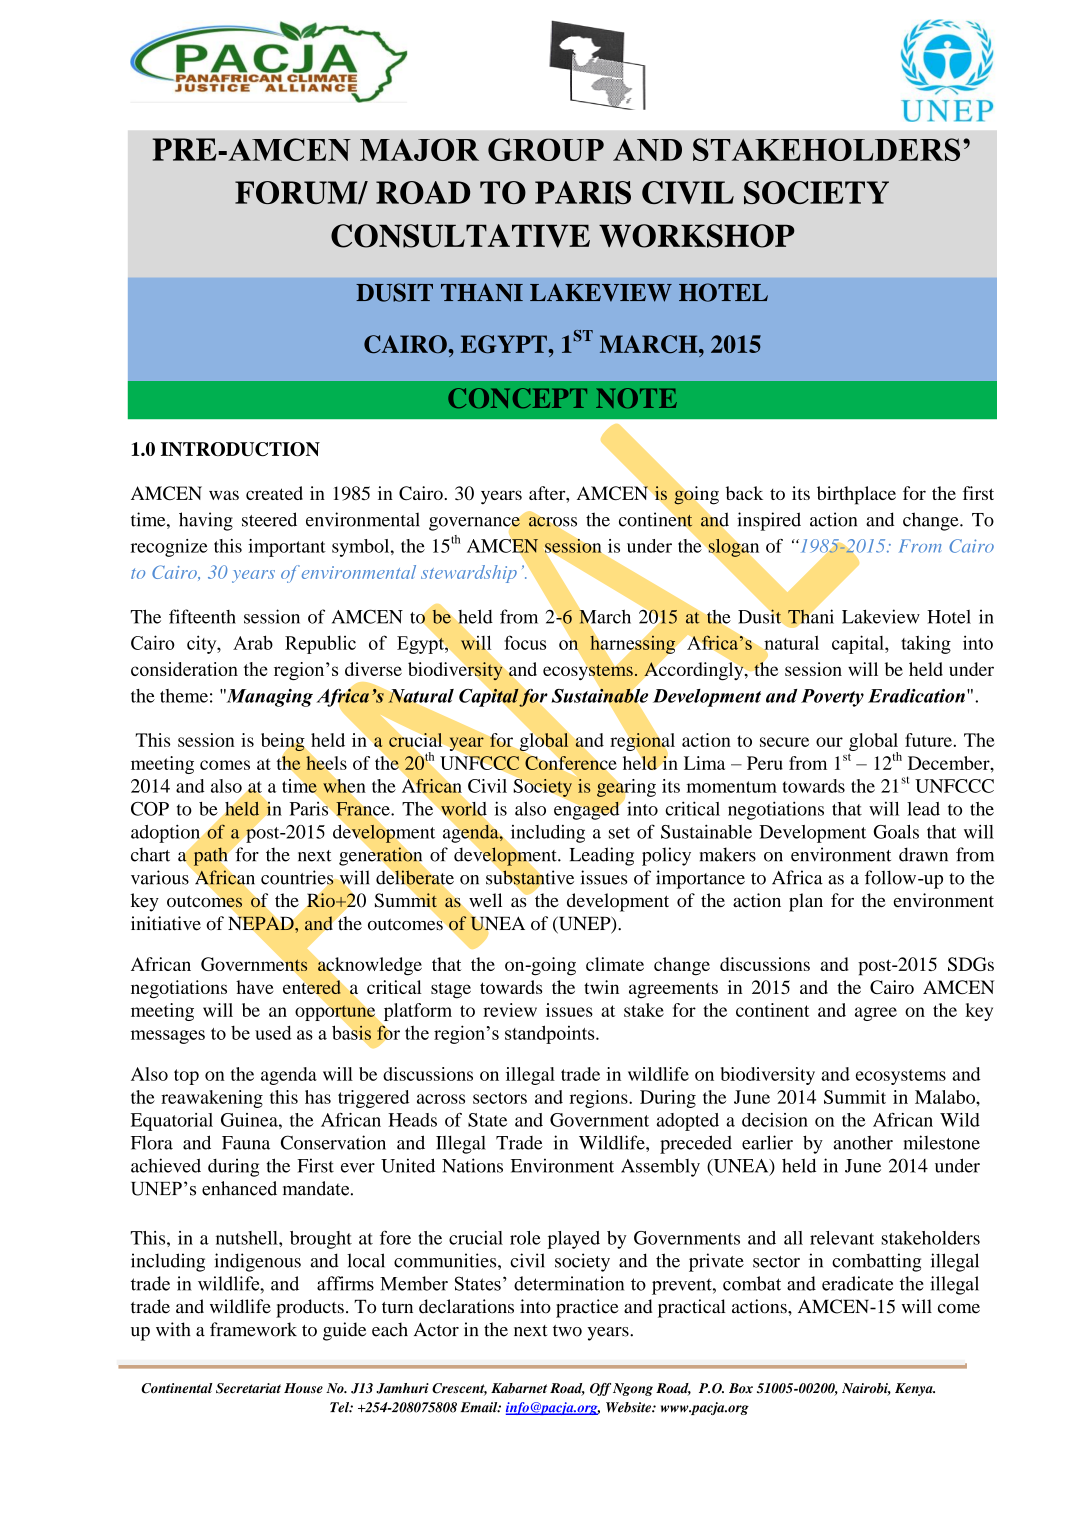 Image resolution: width=1078 pixels, height=1524 pixels. What do you see at coordinates (253, 1329) in the page?
I see `framework` at bounding box center [253, 1329].
